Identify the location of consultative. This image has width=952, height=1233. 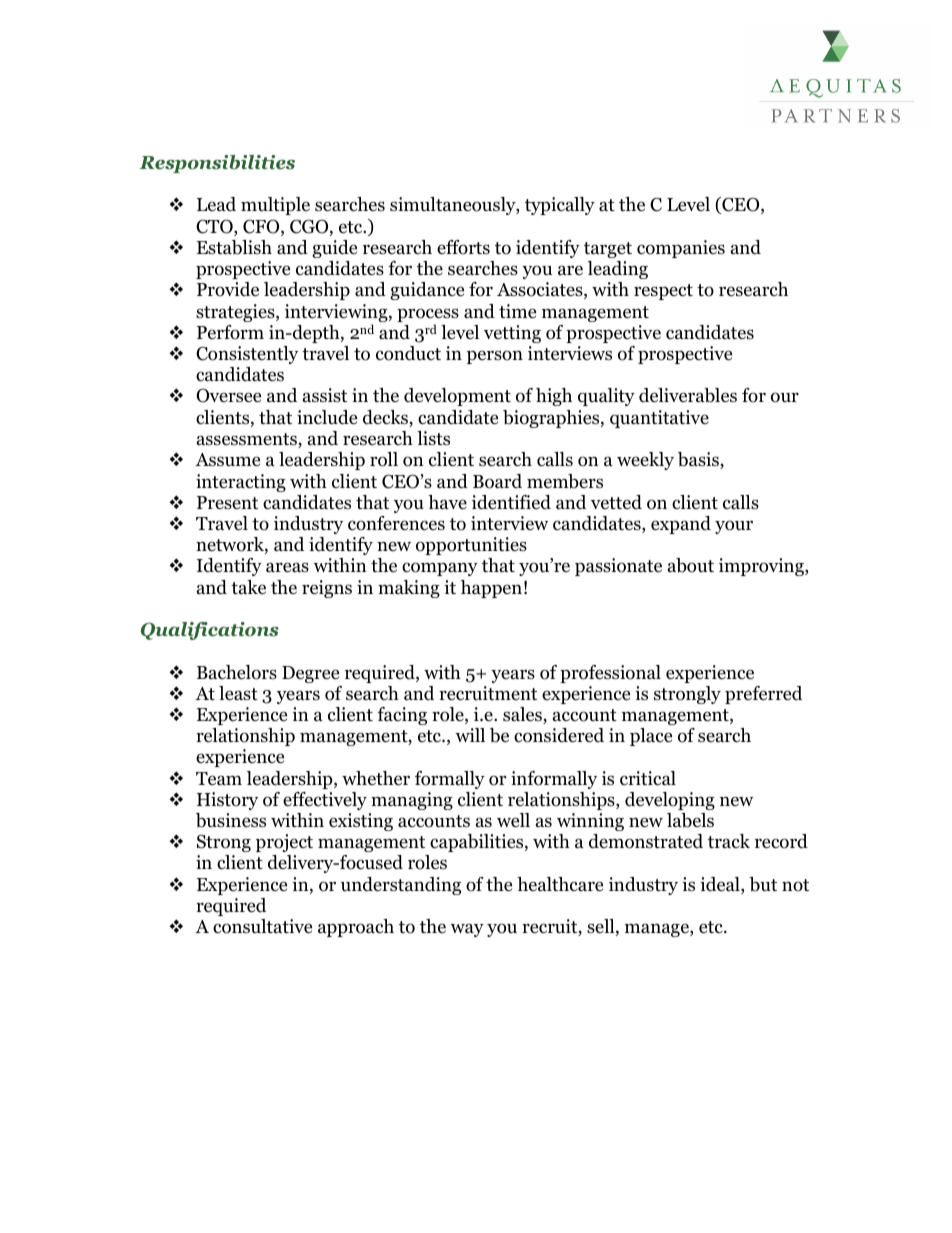
(262, 926).
